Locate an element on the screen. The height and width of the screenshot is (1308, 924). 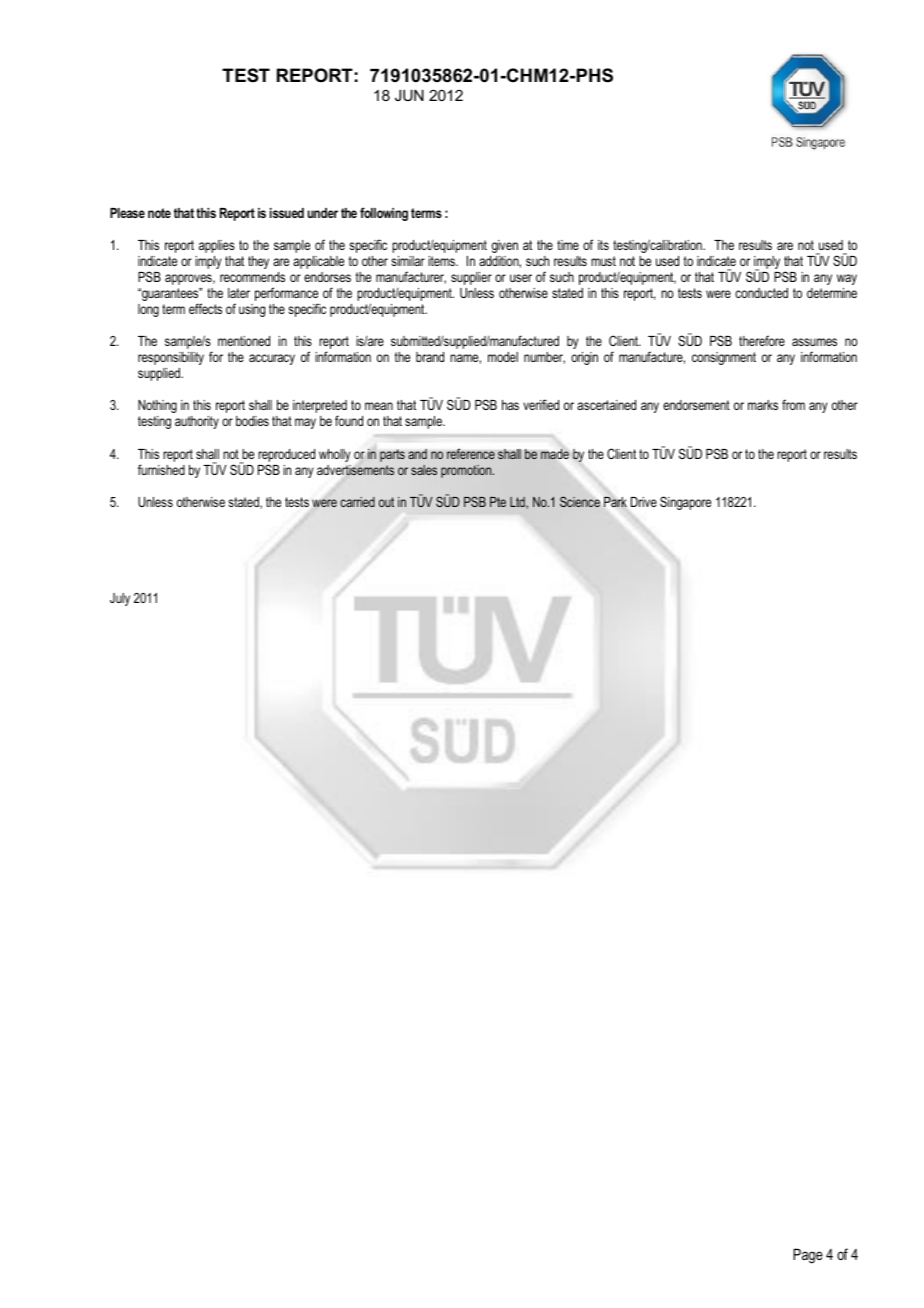
Singapore is located at coordinates (685, 503).
